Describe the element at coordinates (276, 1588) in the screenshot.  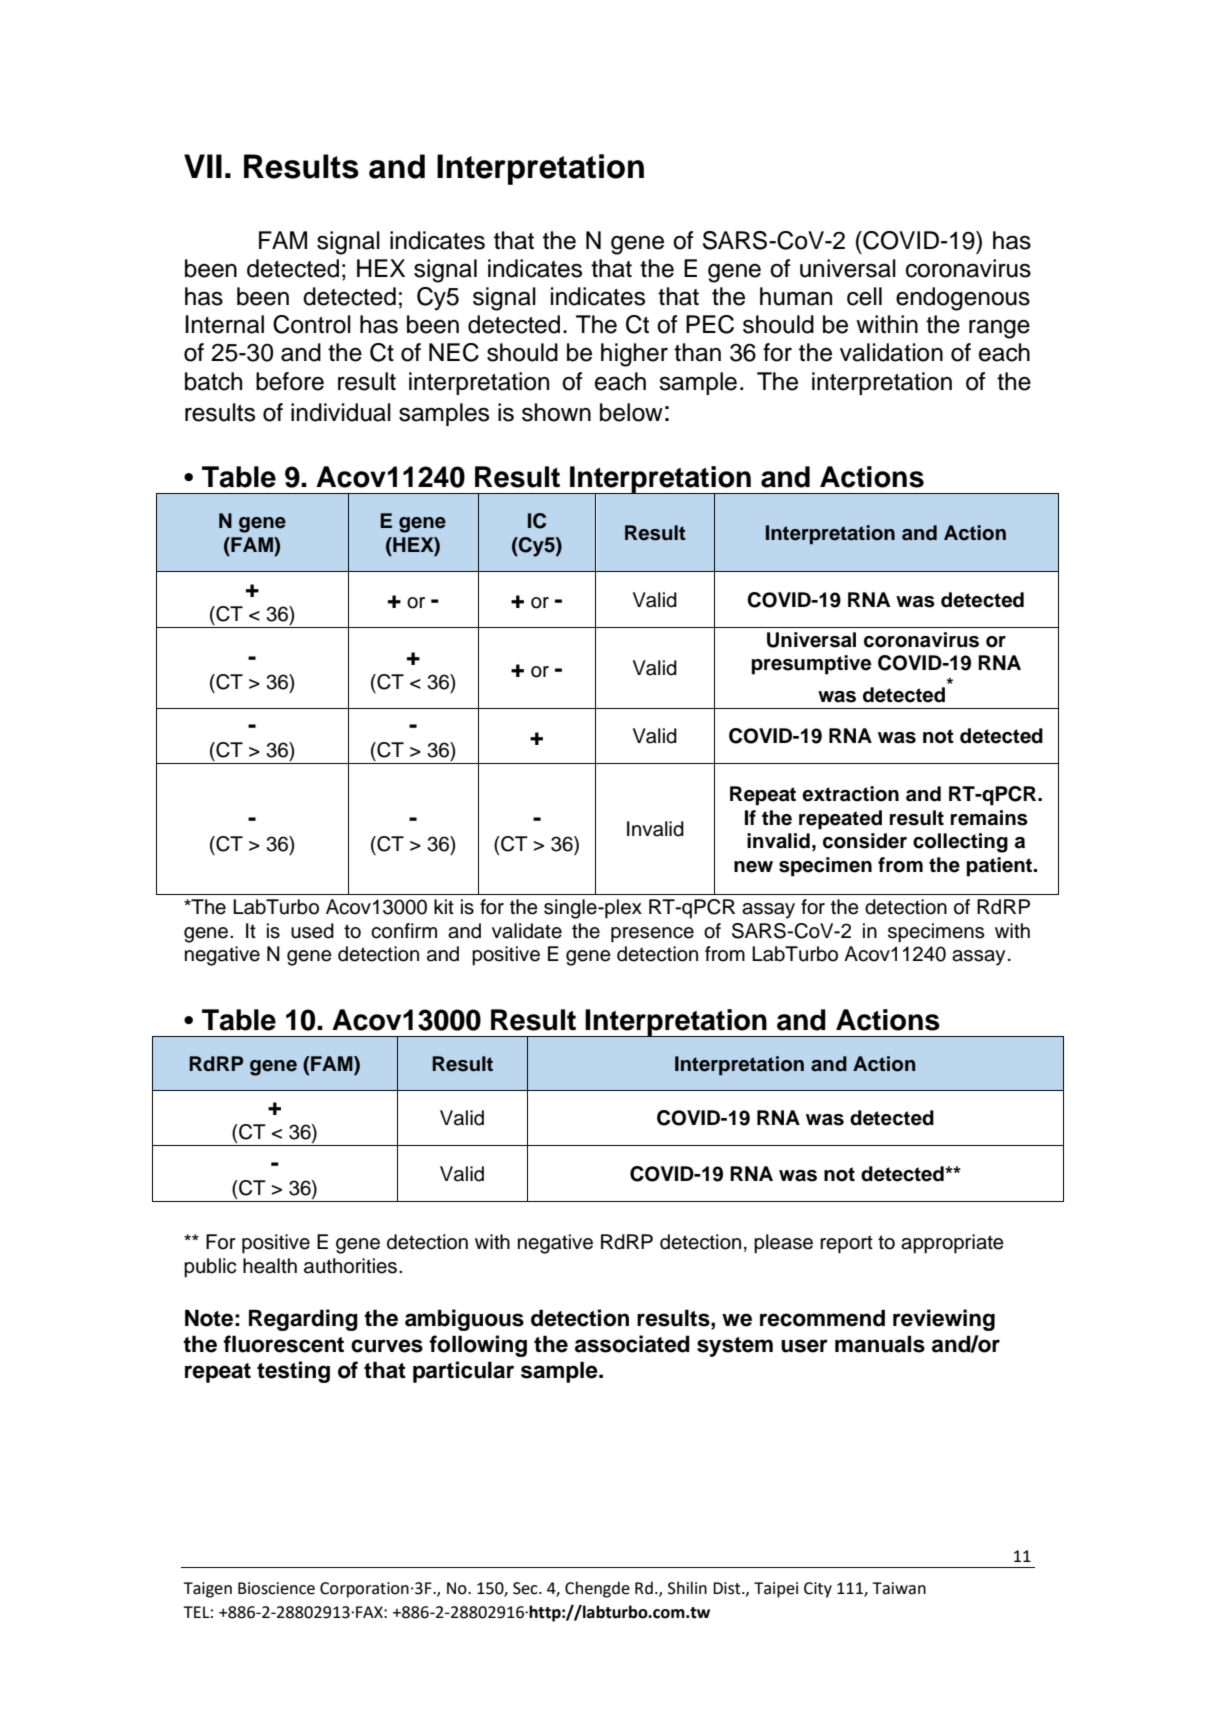
I see `Bioscience` at that location.
